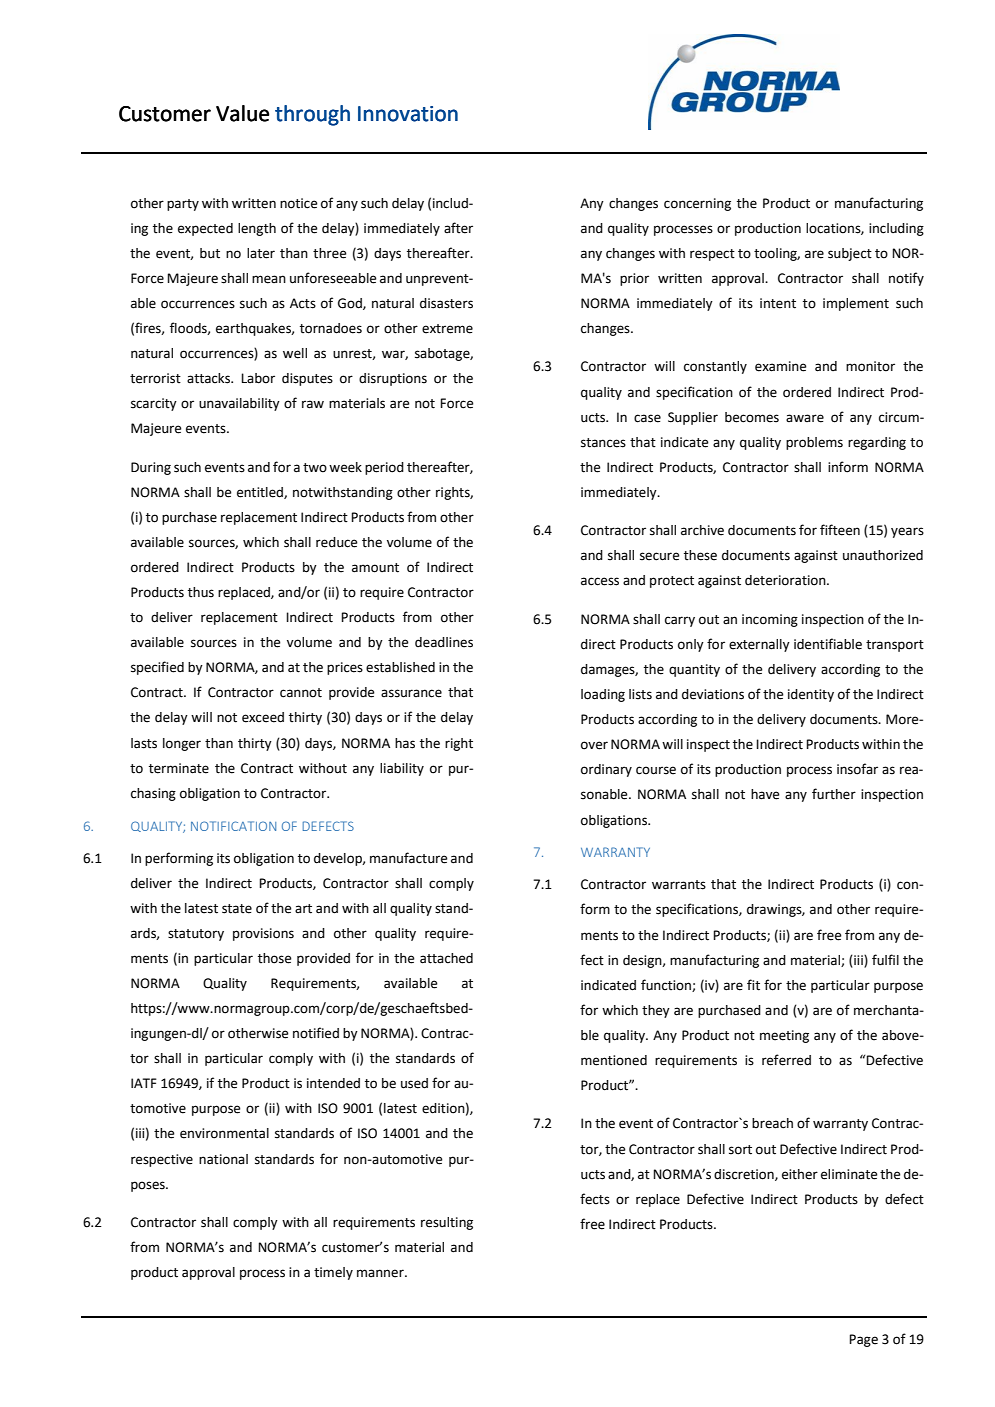 This screenshot has height=1407, width=995. Describe the element at coordinates (600, 581) in the screenshot. I see `access` at that location.
